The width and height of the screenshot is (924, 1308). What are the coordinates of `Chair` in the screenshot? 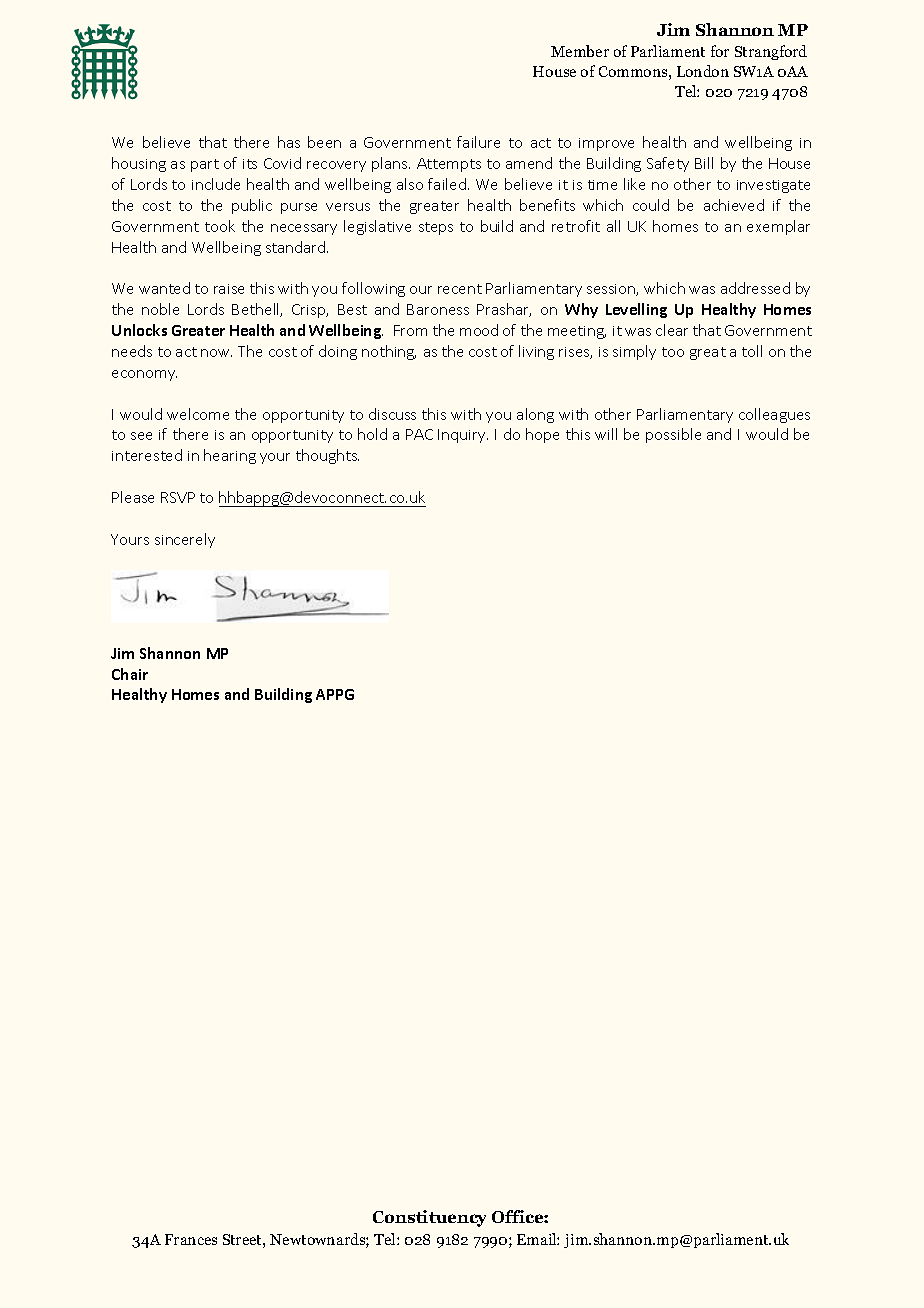 It's located at (130, 674).
